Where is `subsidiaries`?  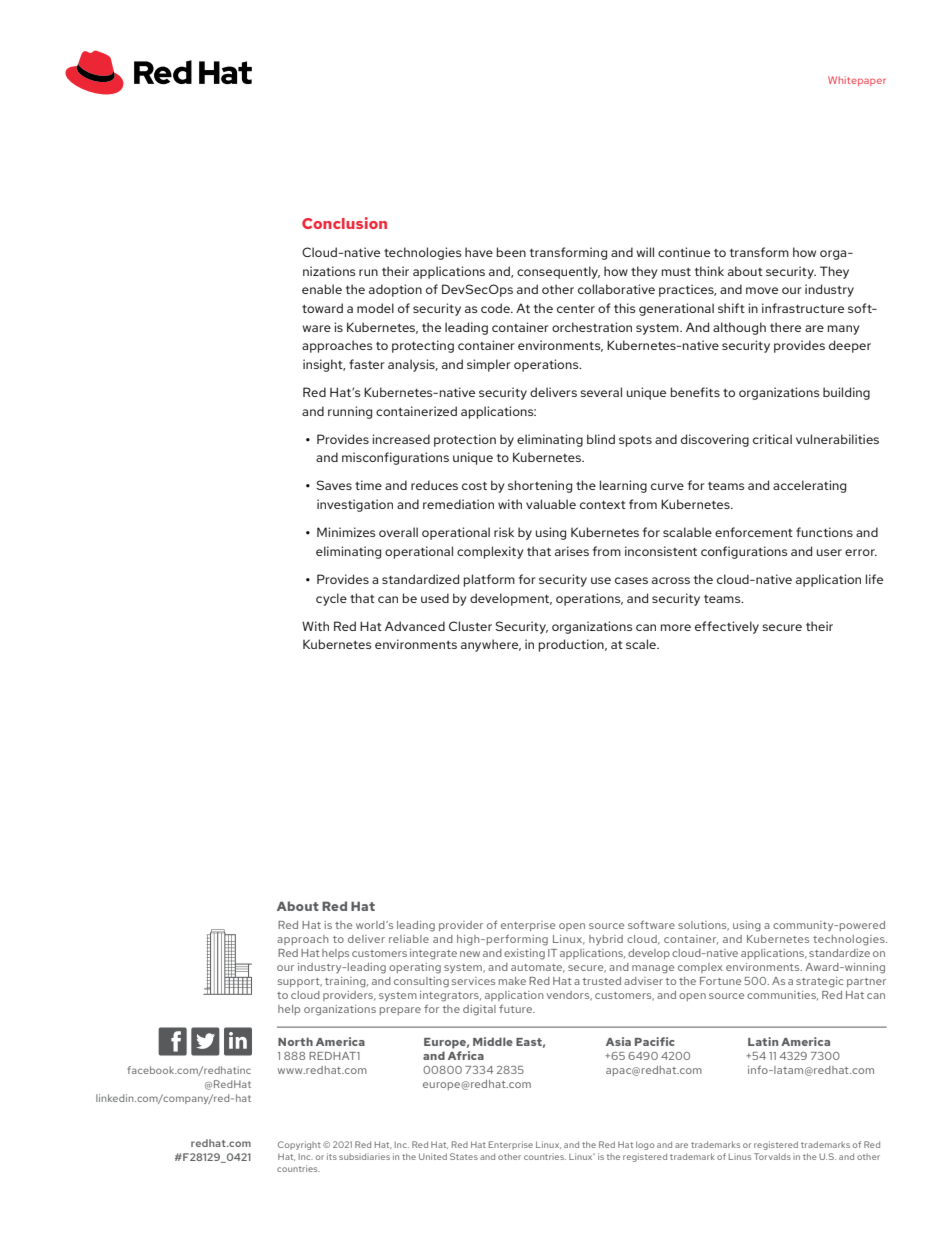 subsidiaries is located at coordinates (364, 1156).
